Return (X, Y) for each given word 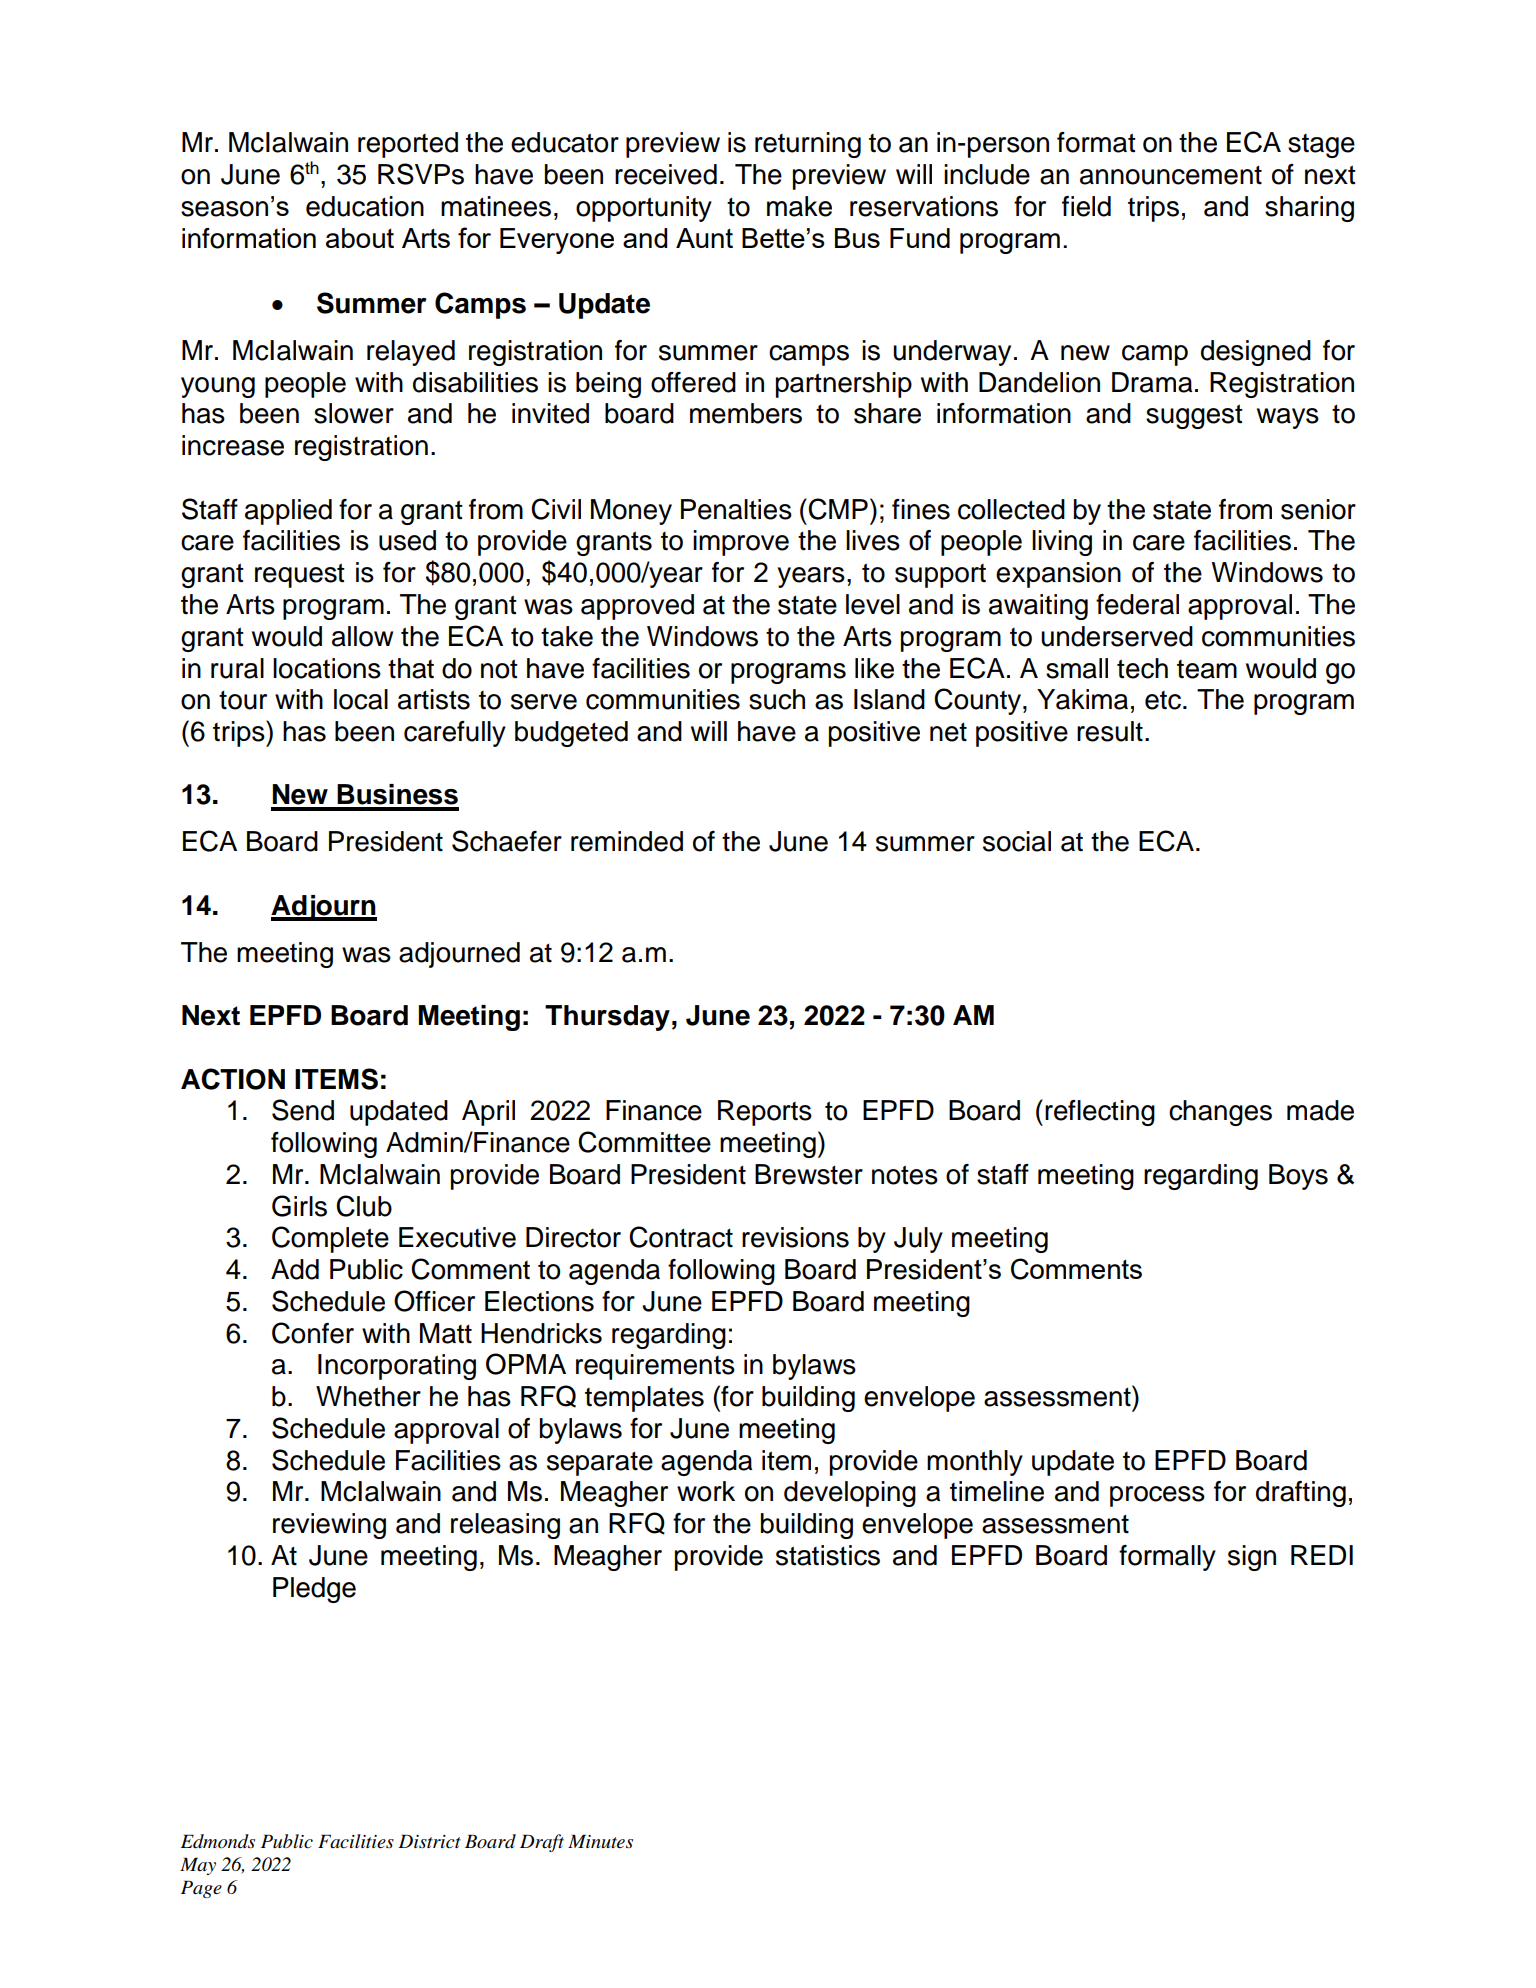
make (799, 206)
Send (303, 1110)
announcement (1171, 175)
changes (1220, 1113)
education (365, 206)
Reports (765, 1113)
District (429, 1841)
